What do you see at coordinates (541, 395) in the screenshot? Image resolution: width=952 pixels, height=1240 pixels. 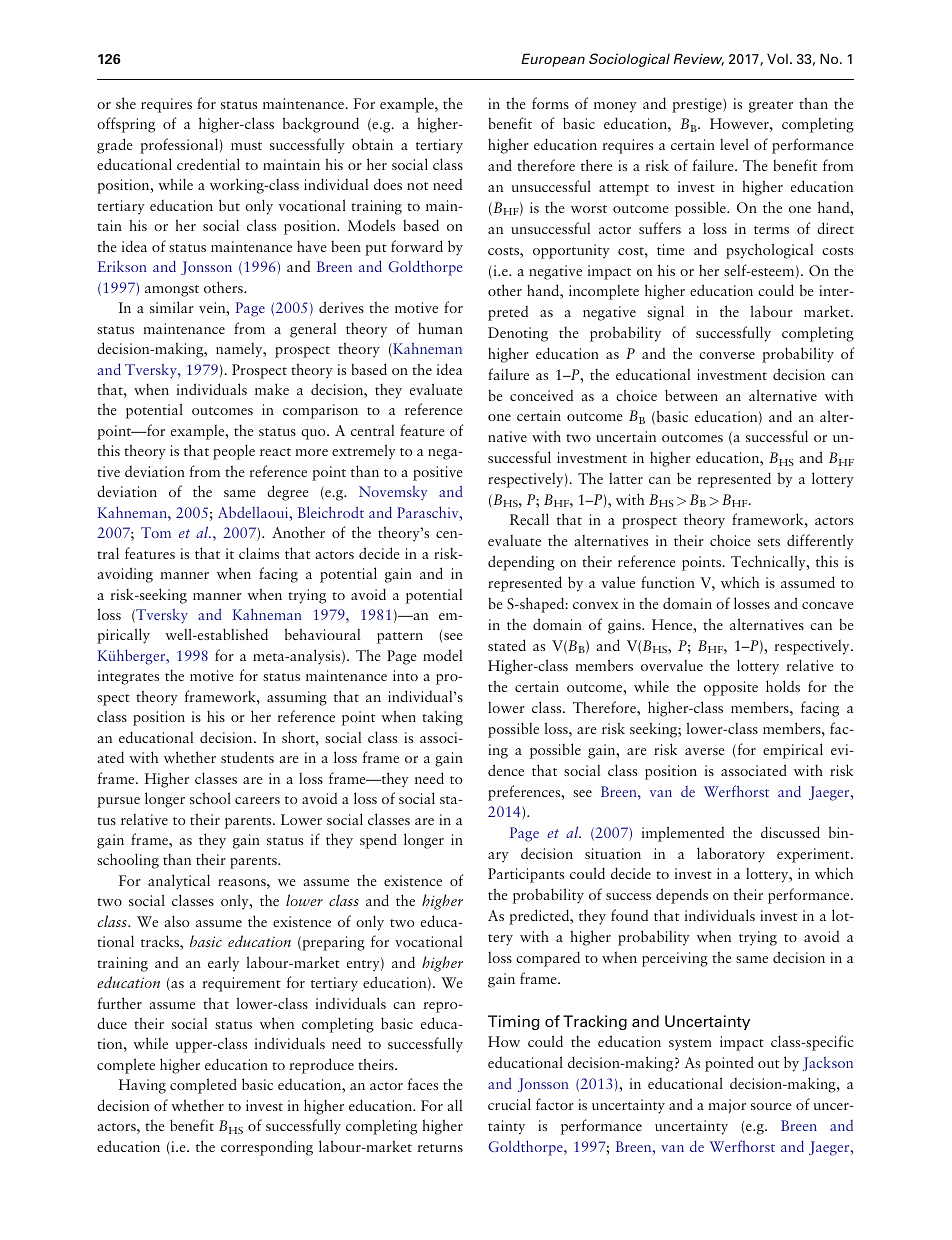 I see `conceived` at bounding box center [541, 395].
